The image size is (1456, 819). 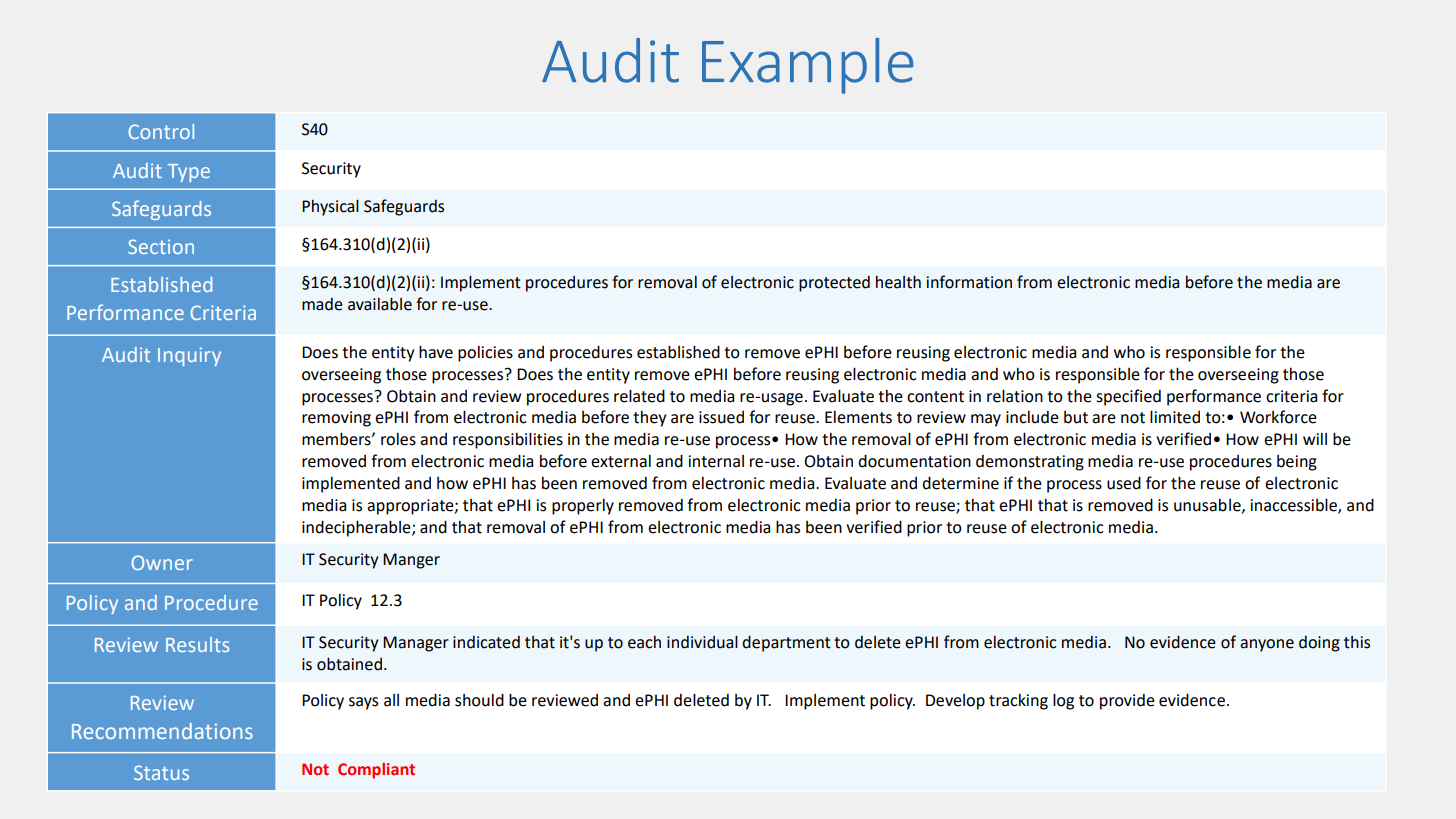 What do you see at coordinates (411, 561) in the screenshot?
I see `Manger` at bounding box center [411, 561].
